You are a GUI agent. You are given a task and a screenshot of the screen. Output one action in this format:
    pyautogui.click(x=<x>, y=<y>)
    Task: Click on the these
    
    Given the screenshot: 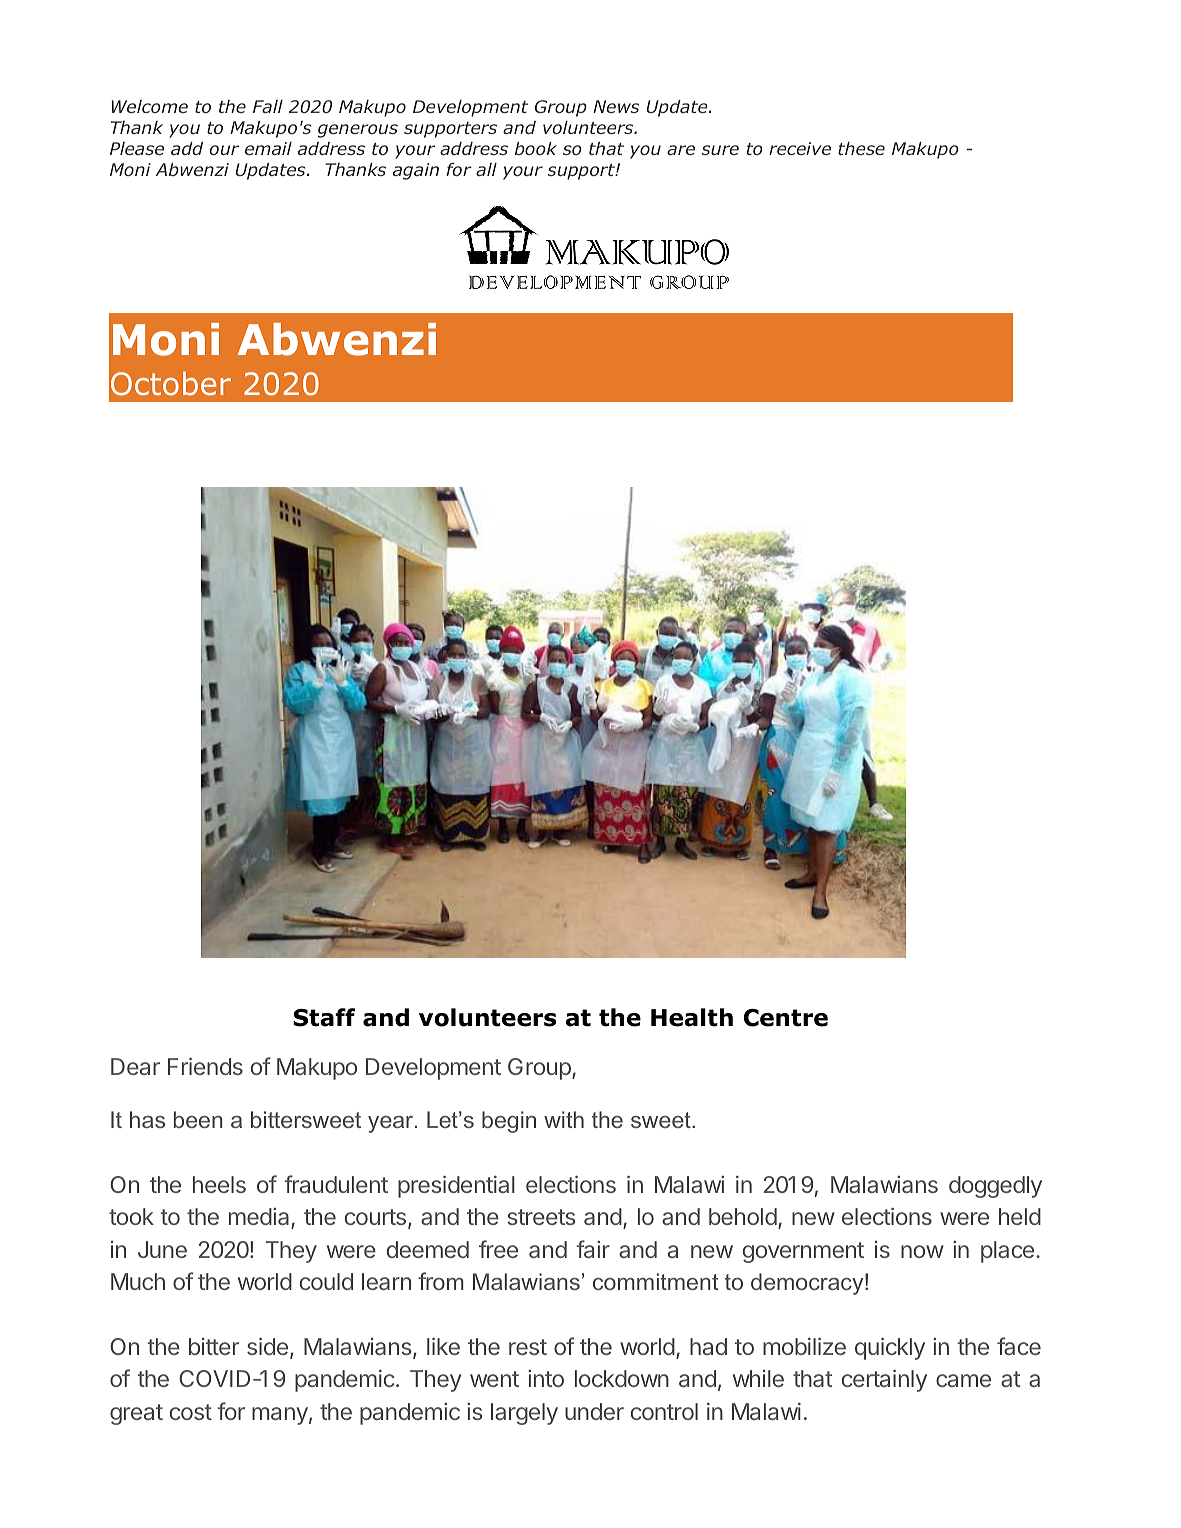 What is the action you would take?
    pyautogui.click(x=861, y=148)
